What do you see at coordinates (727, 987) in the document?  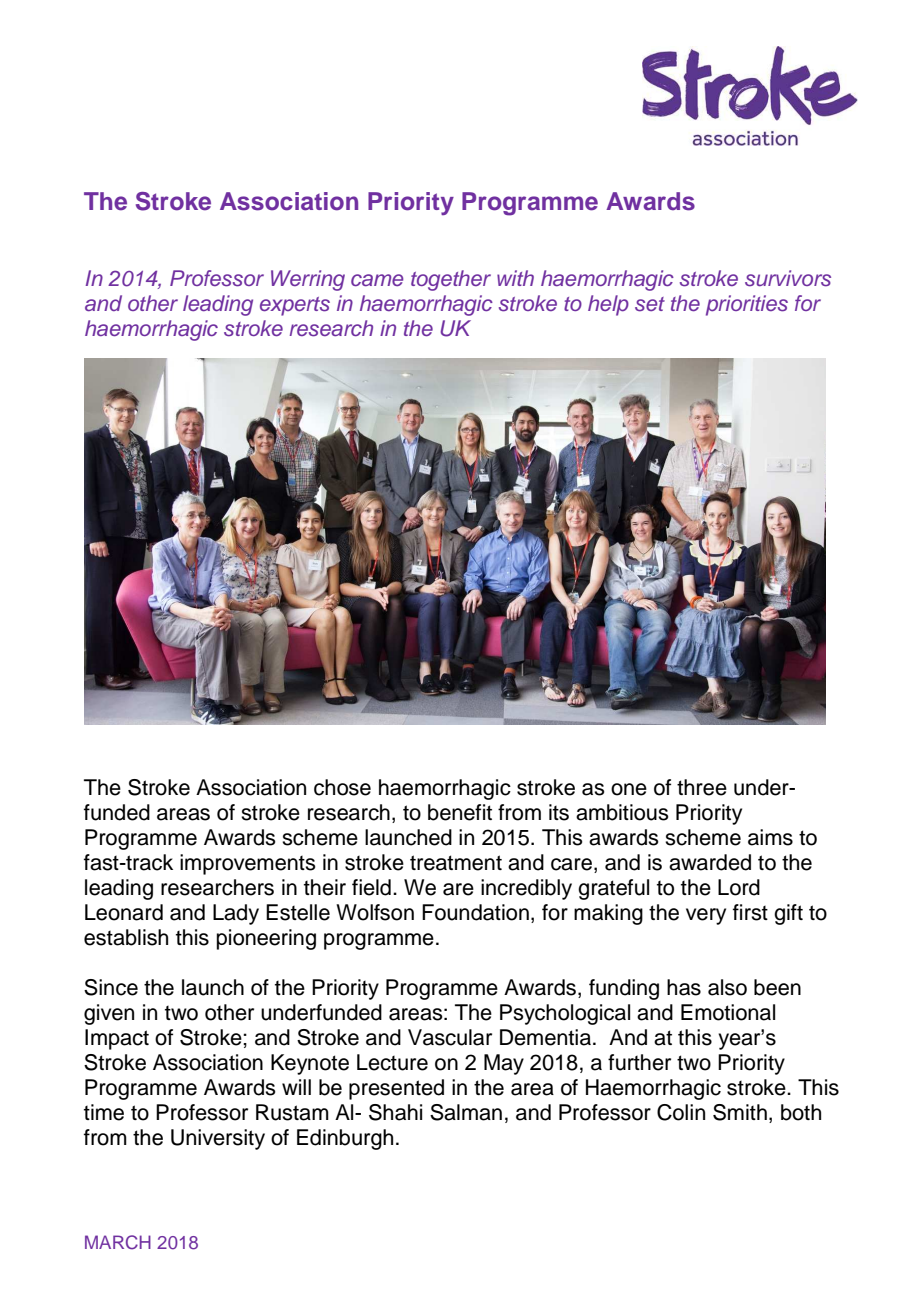 I see `also` at bounding box center [727, 987].
